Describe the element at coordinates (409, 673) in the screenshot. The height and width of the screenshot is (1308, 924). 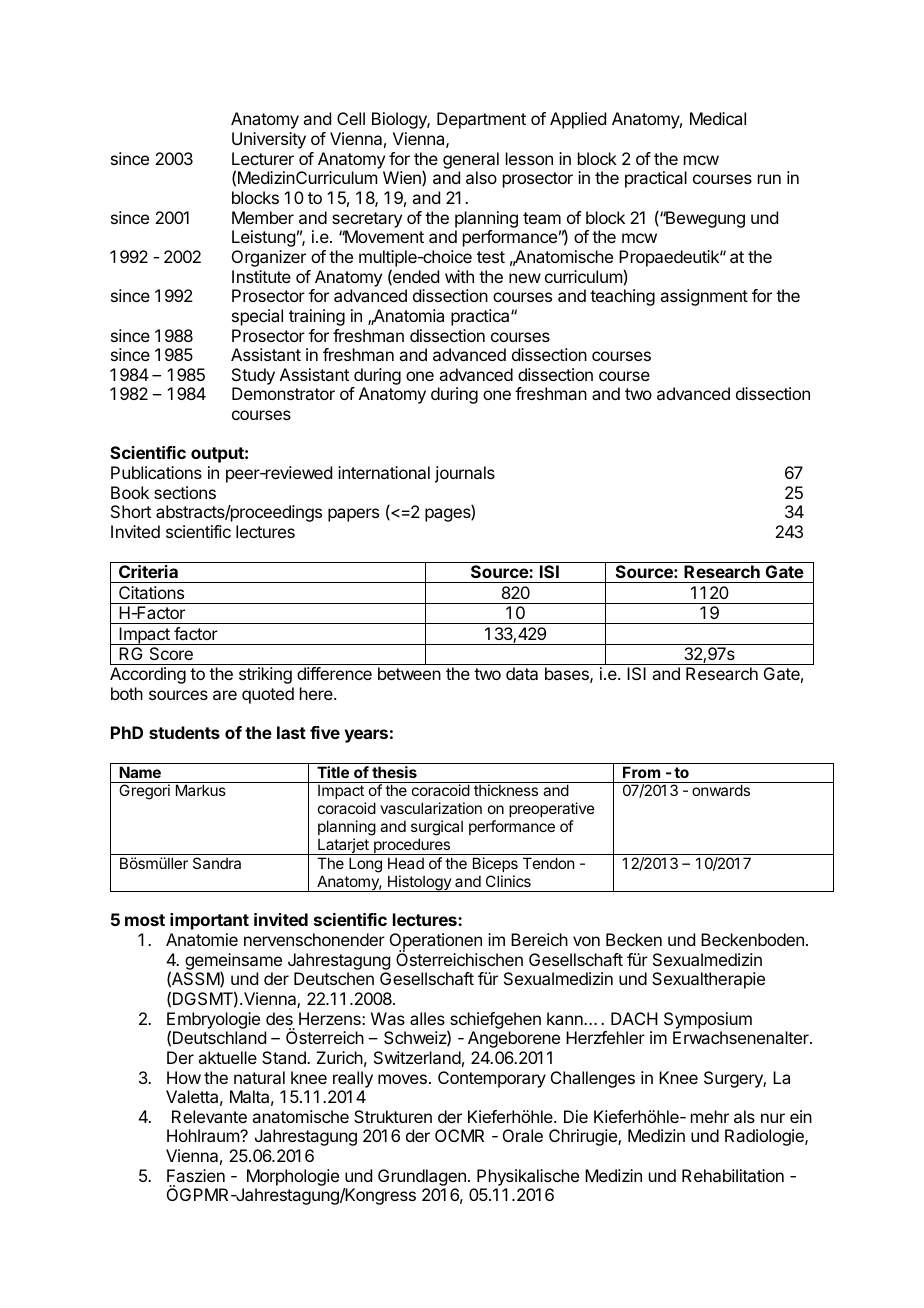
I see `between` at that location.
